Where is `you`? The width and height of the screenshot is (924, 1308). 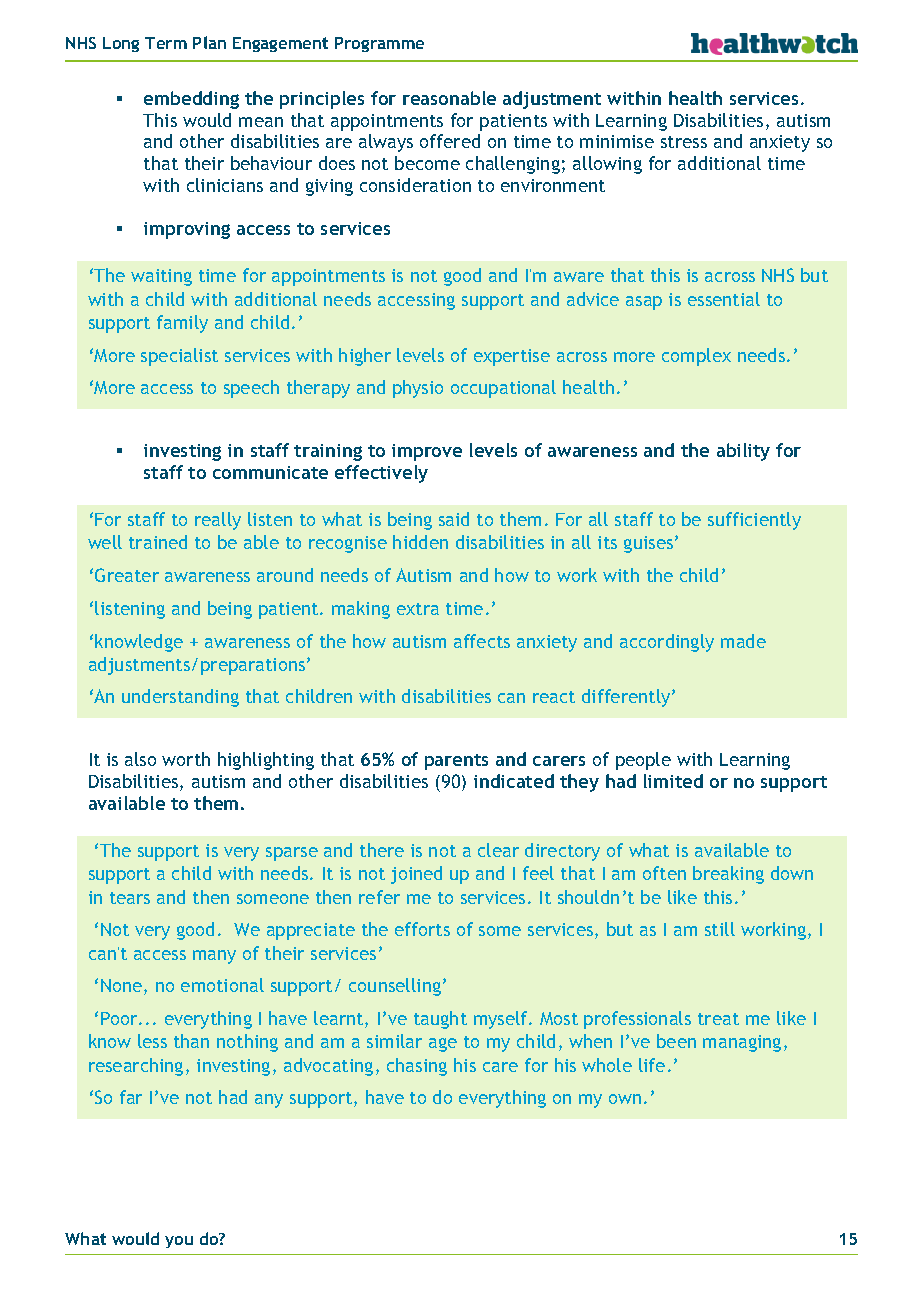 you is located at coordinates (179, 1242).
